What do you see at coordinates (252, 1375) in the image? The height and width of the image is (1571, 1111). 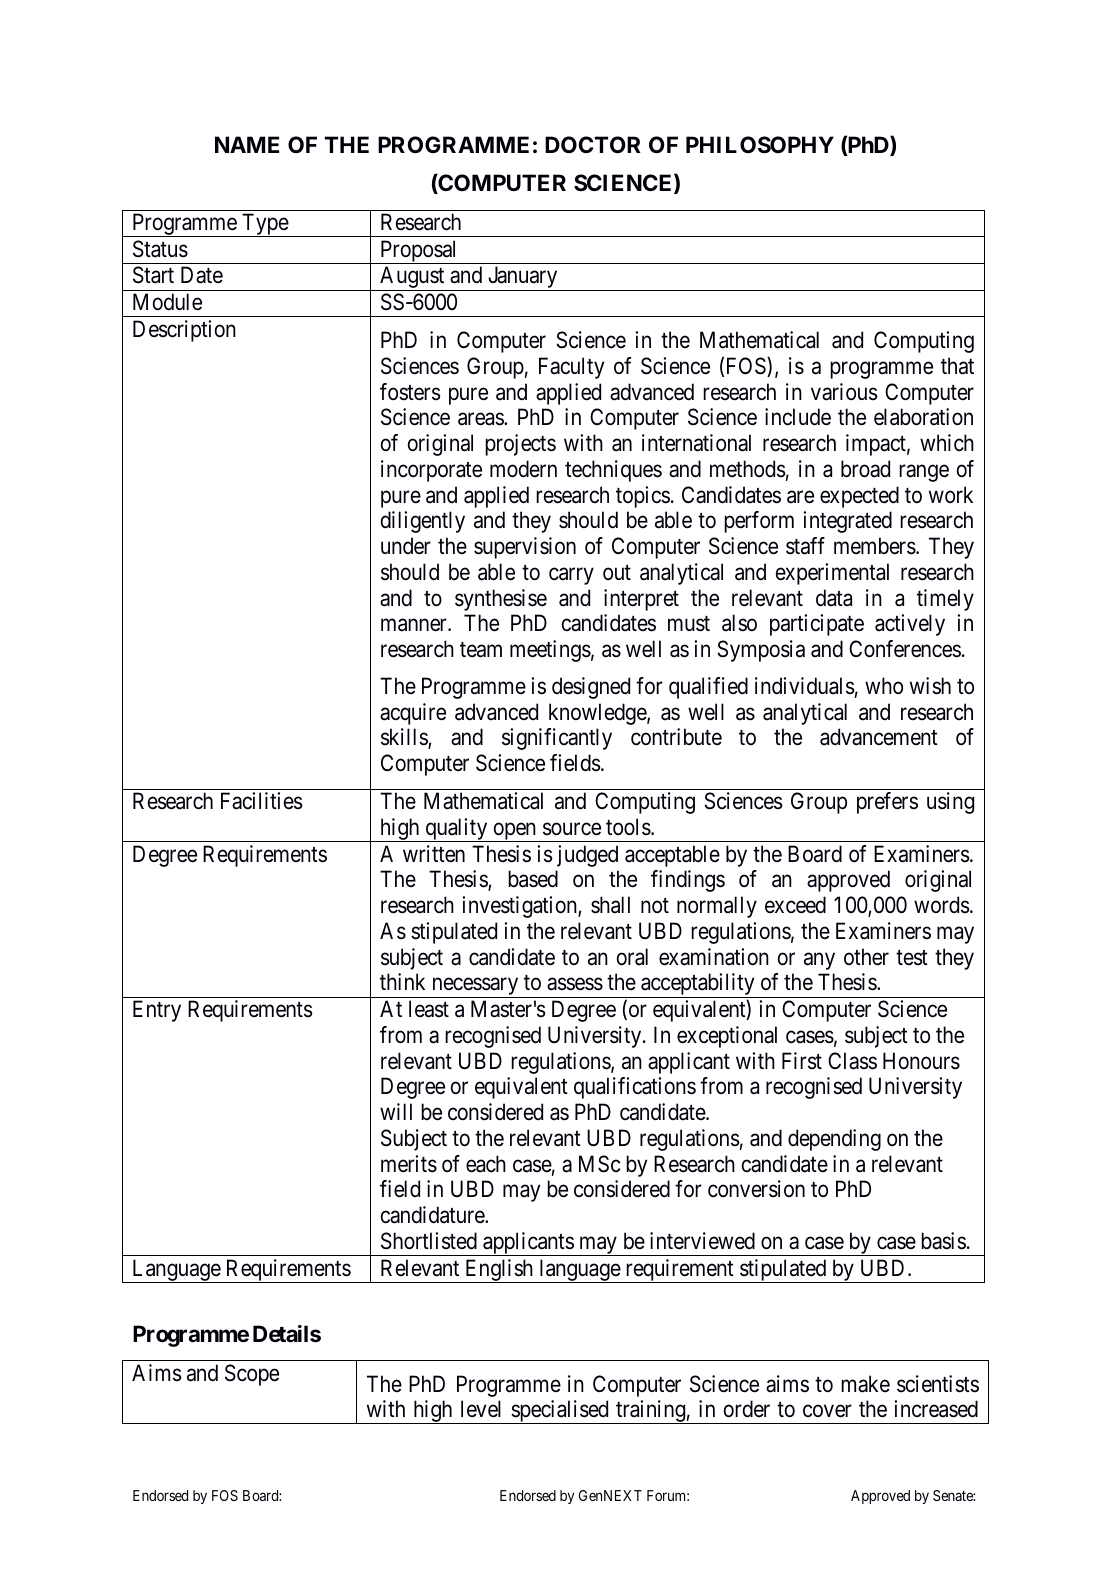 I see `Scope` at bounding box center [252, 1375].
